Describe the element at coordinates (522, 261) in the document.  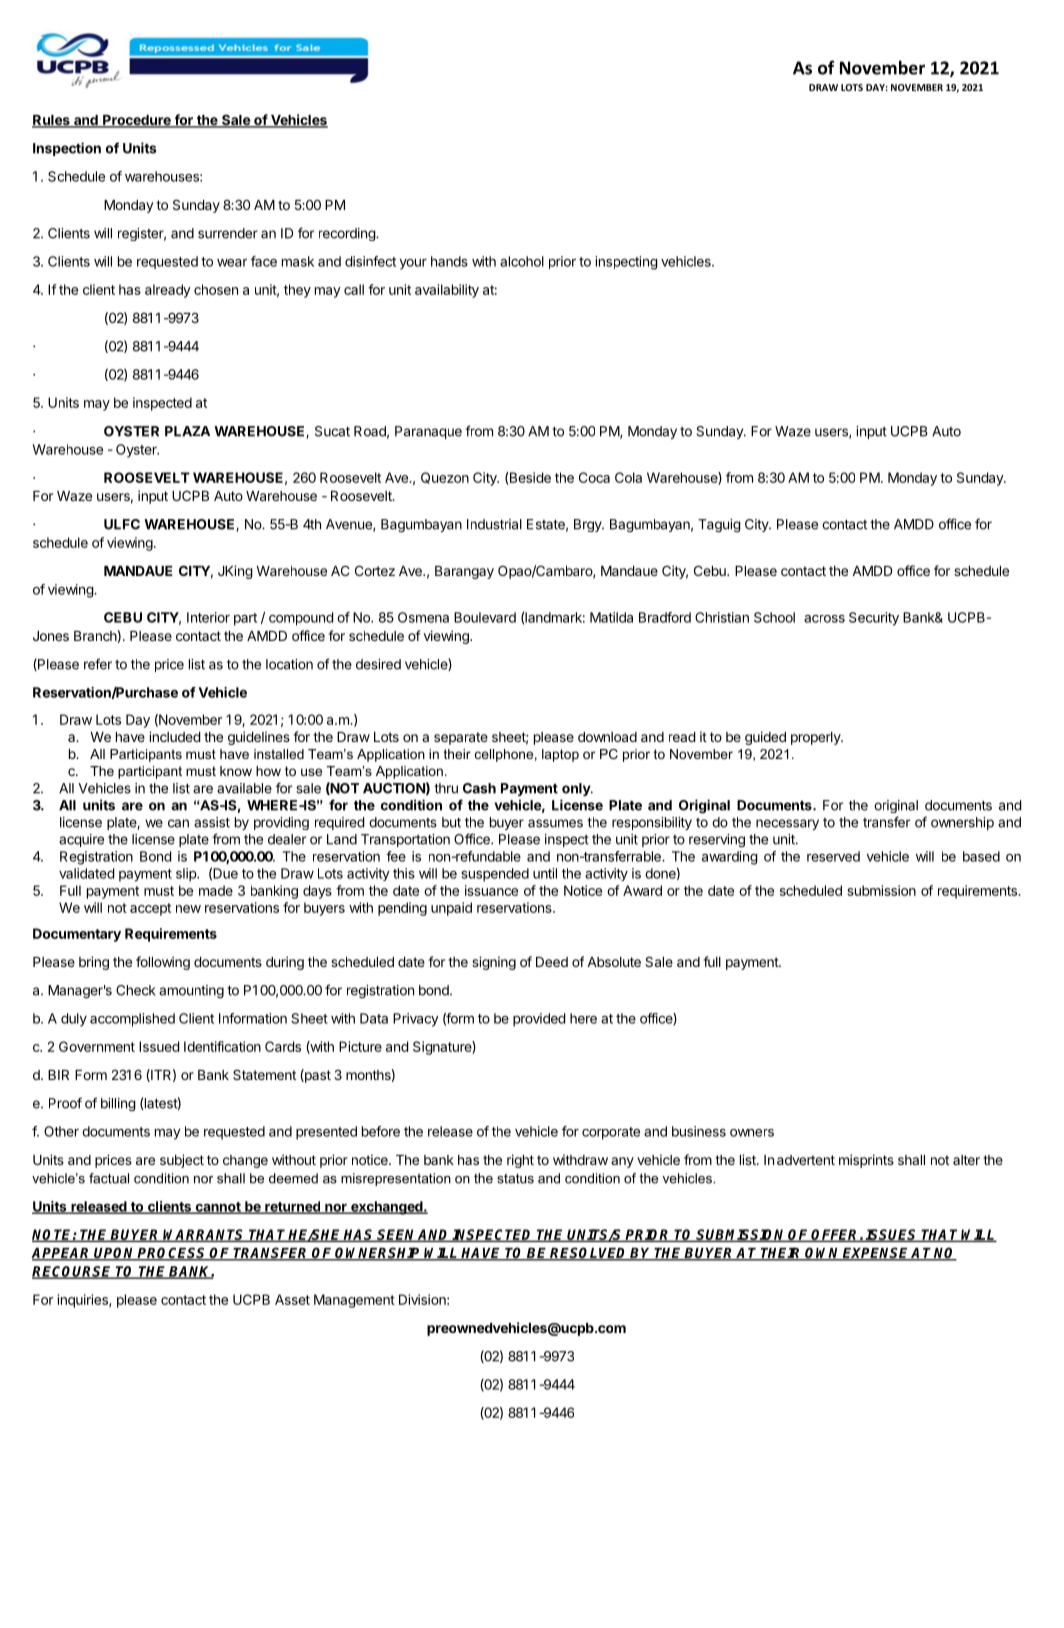
I see `alcohol` at that location.
